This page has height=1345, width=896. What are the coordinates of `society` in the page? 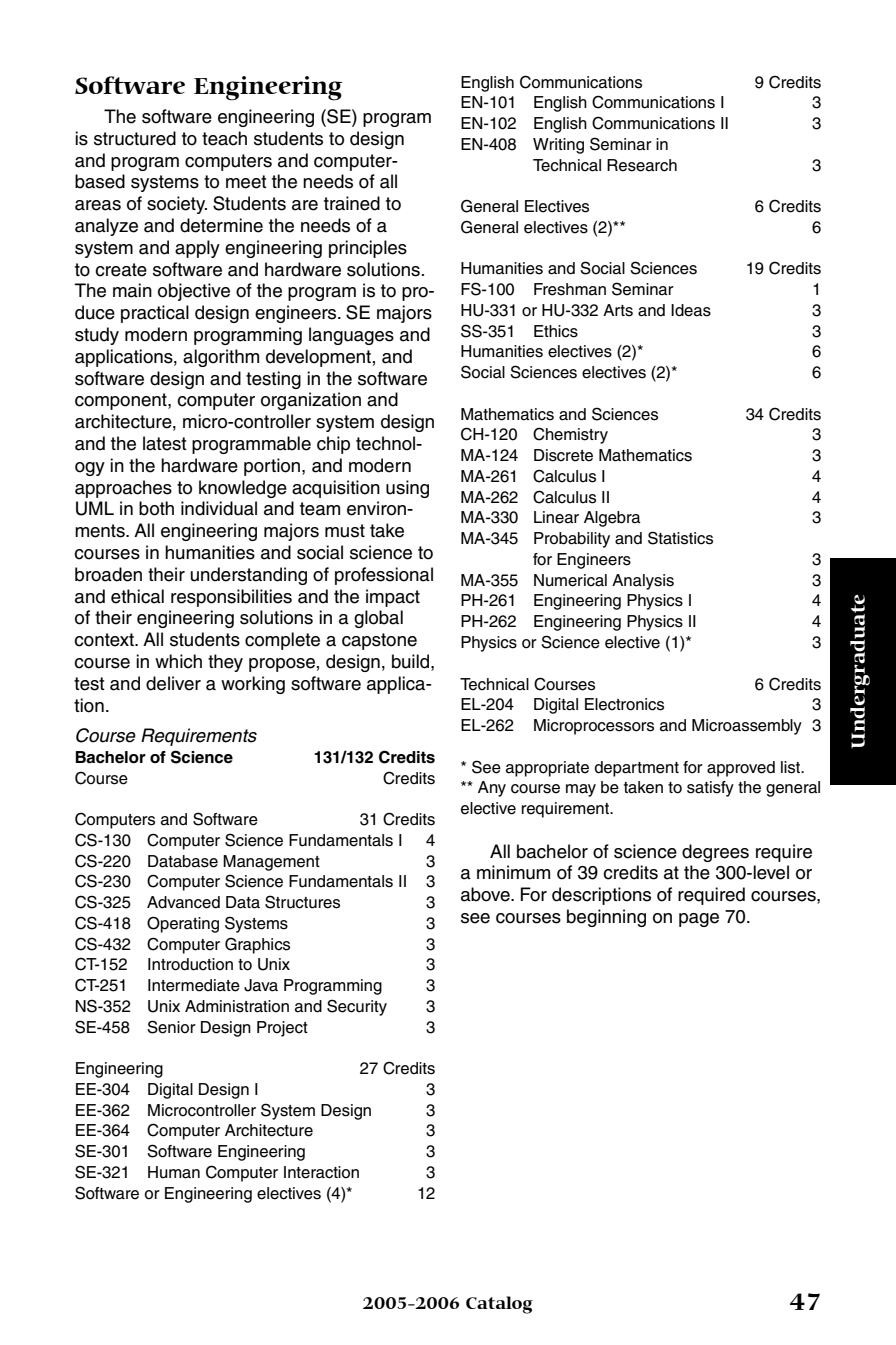 It's located at (177, 205).
